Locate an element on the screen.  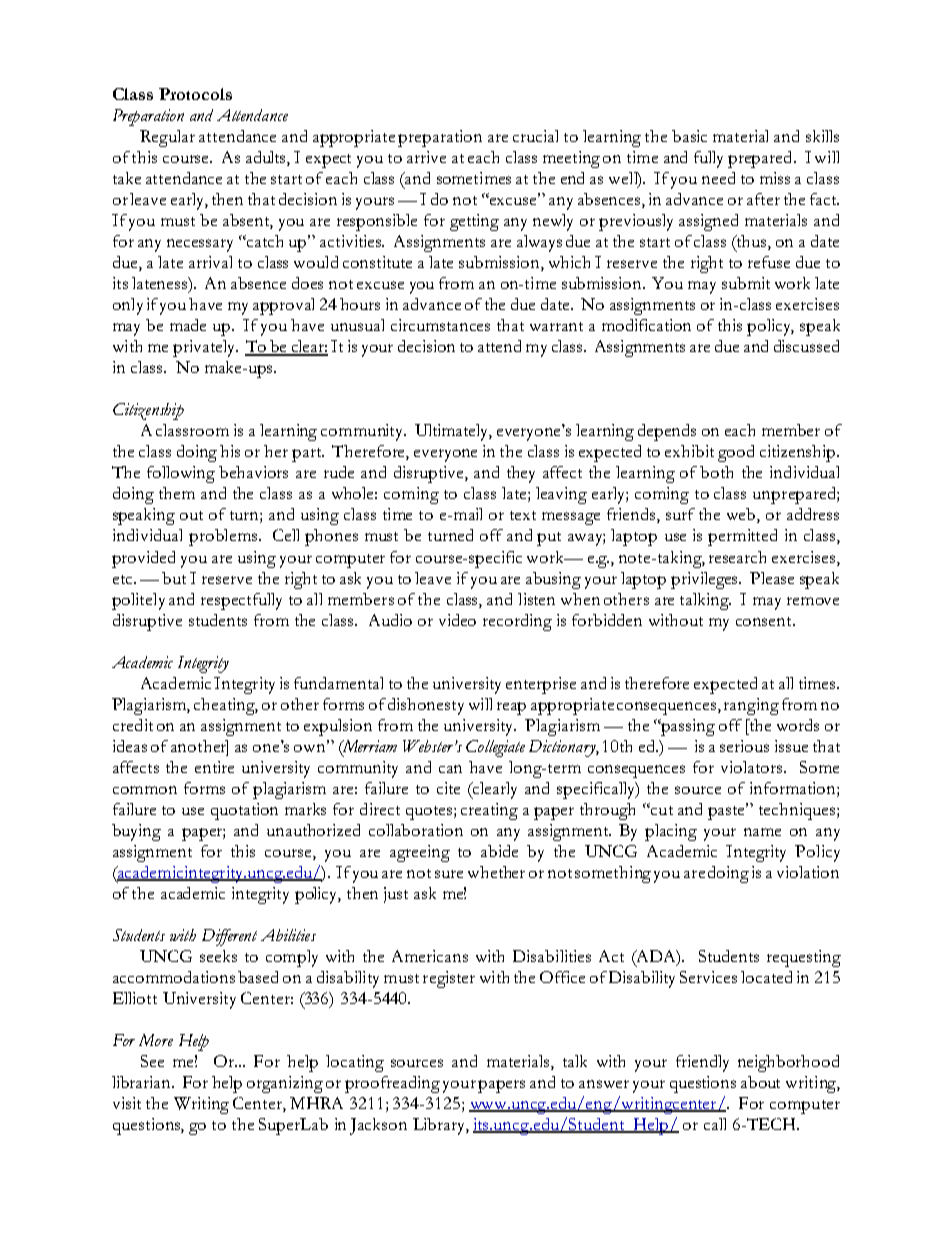
consent is located at coordinates (765, 621).
